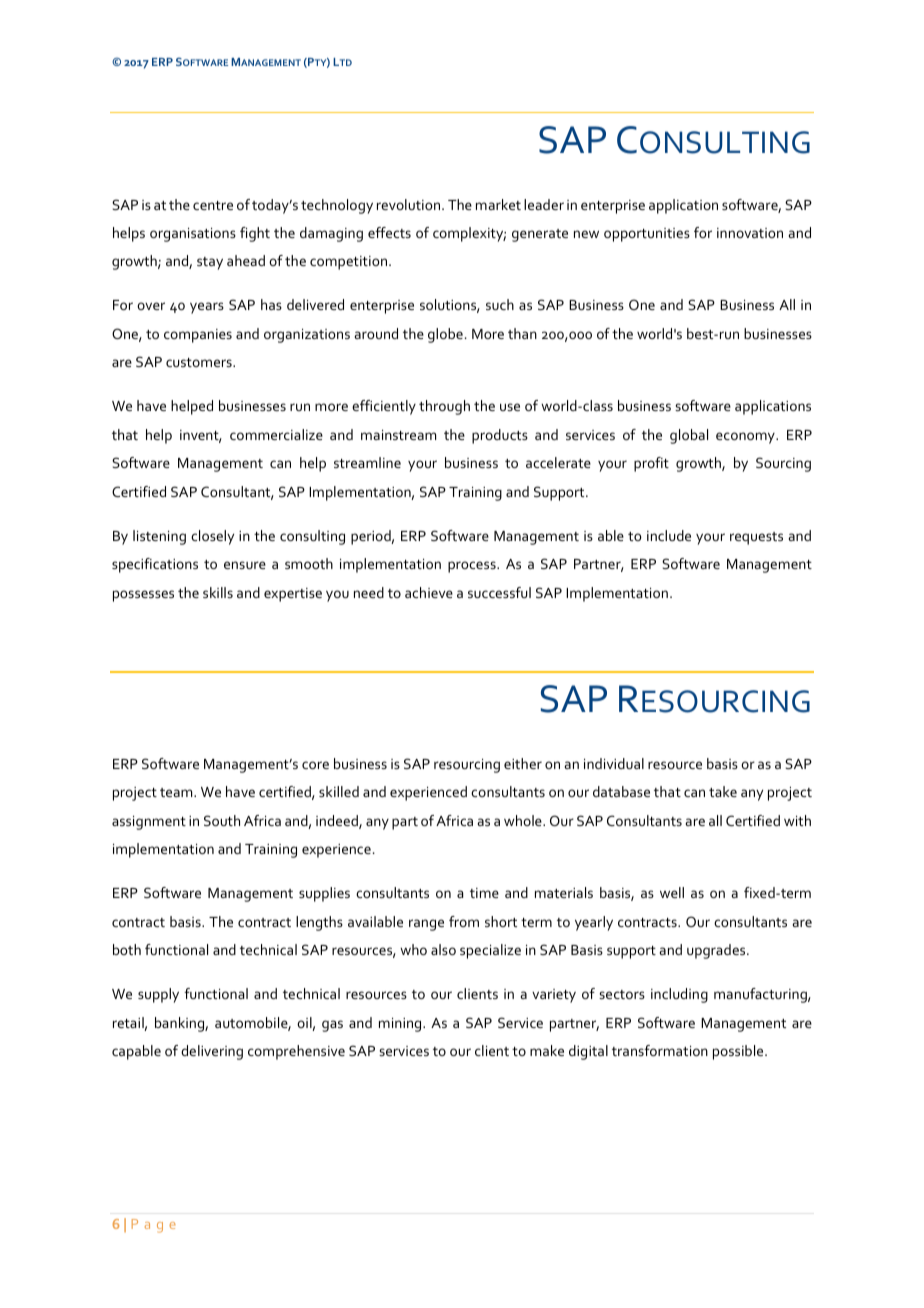 The height and width of the screenshot is (1308, 924). I want to click on closely, so click(212, 537).
